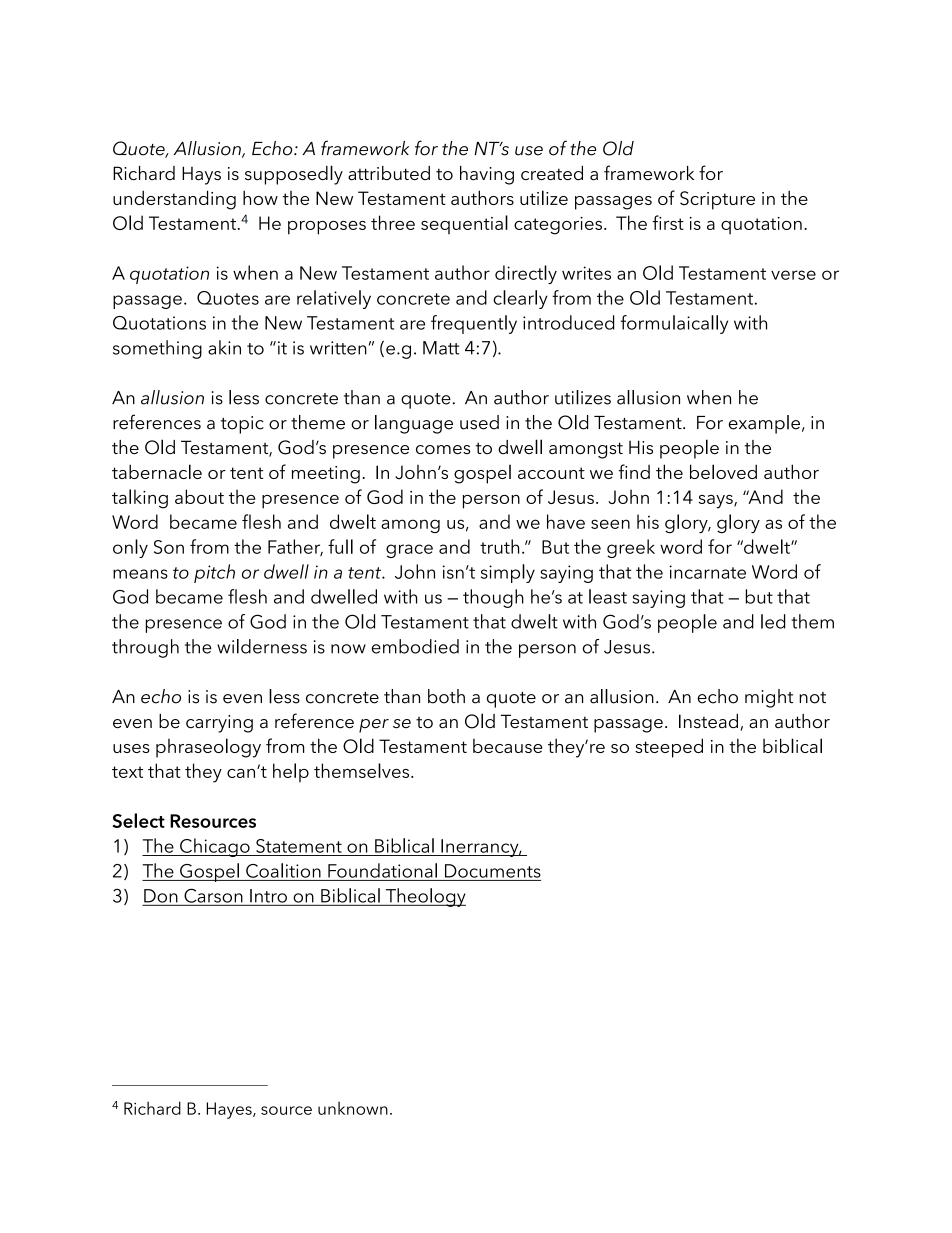 Image resolution: width=952 pixels, height=1233 pixels. Describe the element at coordinates (769, 698) in the page. I see `might` at that location.
